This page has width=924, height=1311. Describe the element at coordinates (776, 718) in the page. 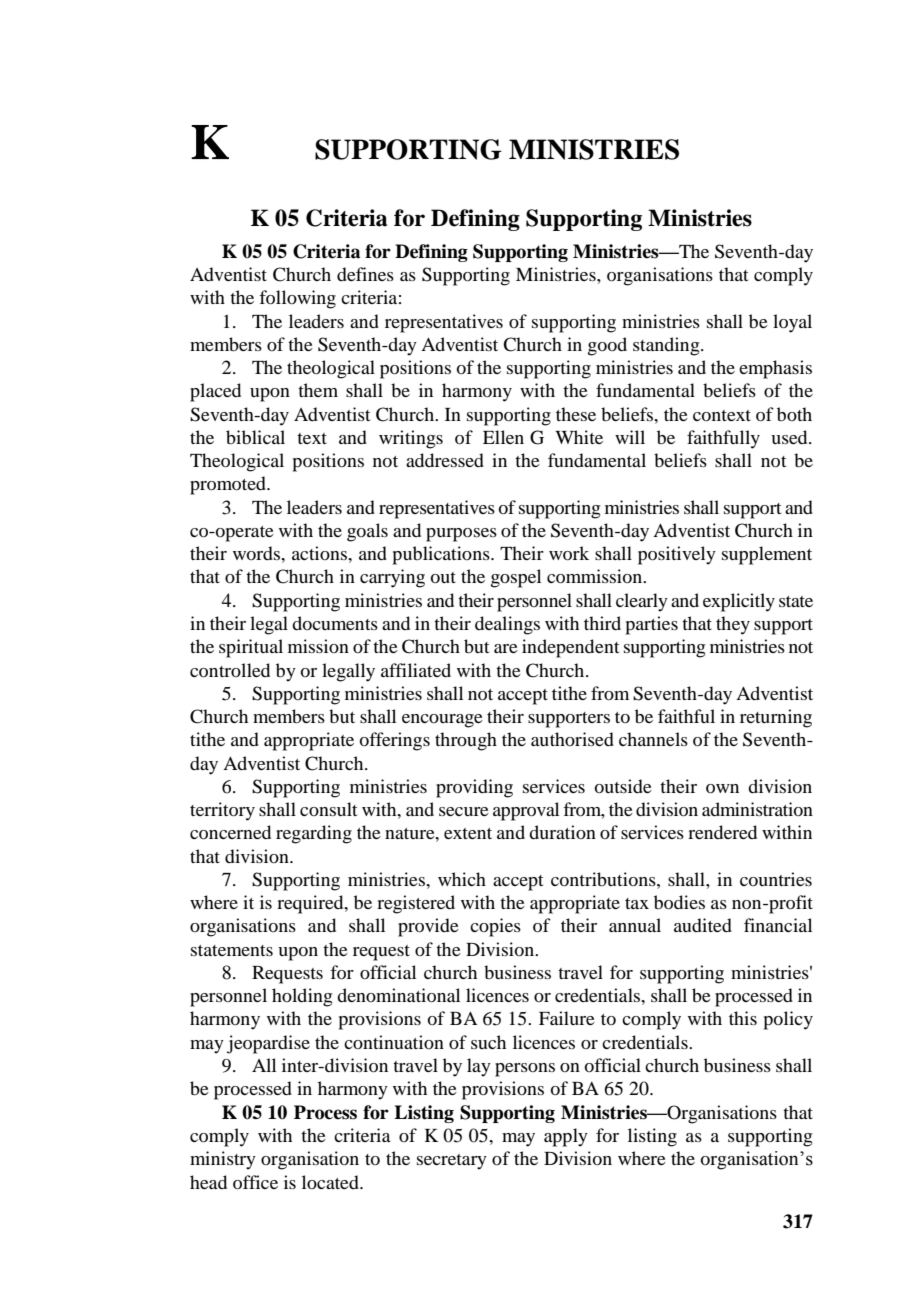

I see `returning` at that location.
